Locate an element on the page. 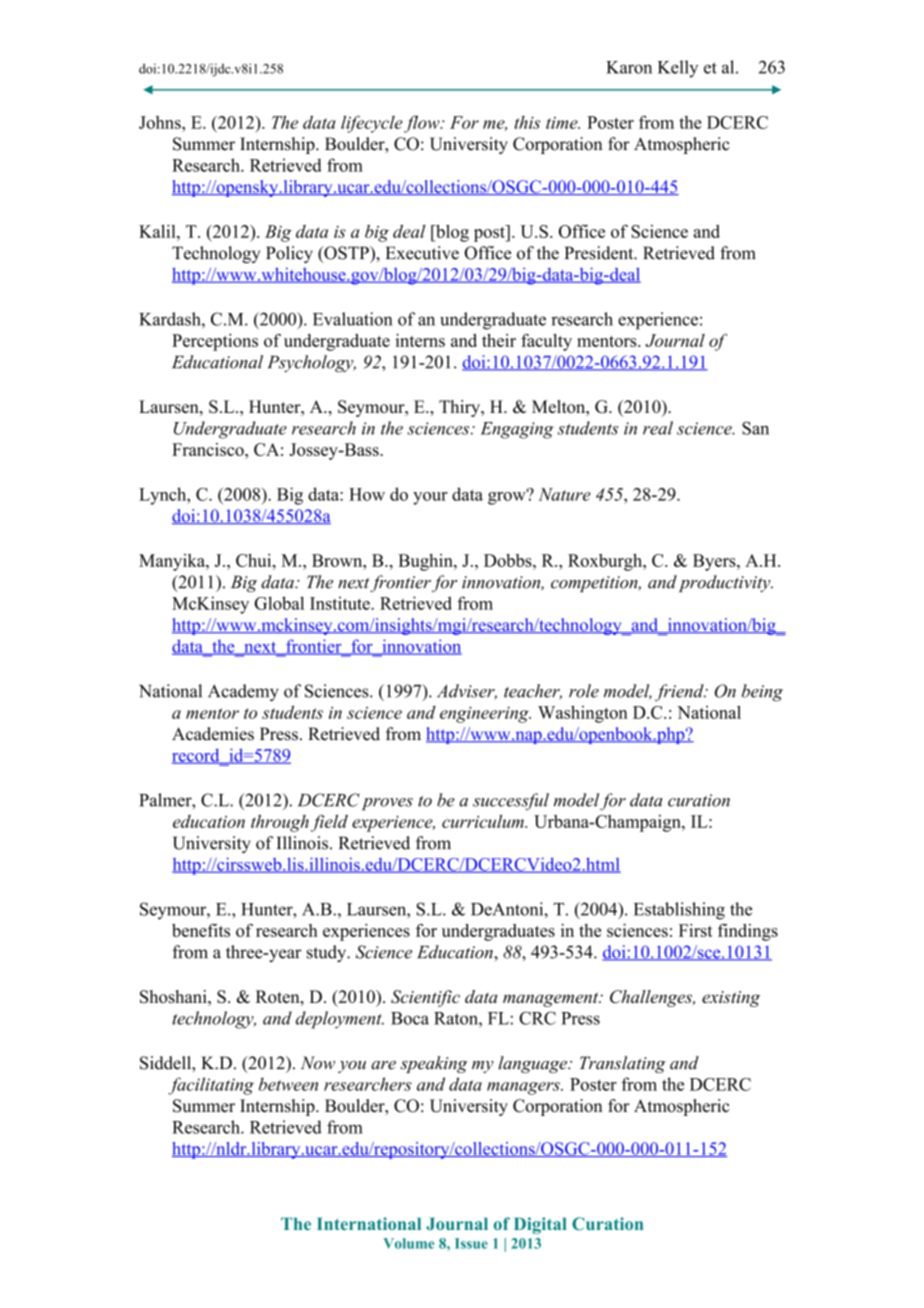  Adviser is located at coordinates (467, 692).
